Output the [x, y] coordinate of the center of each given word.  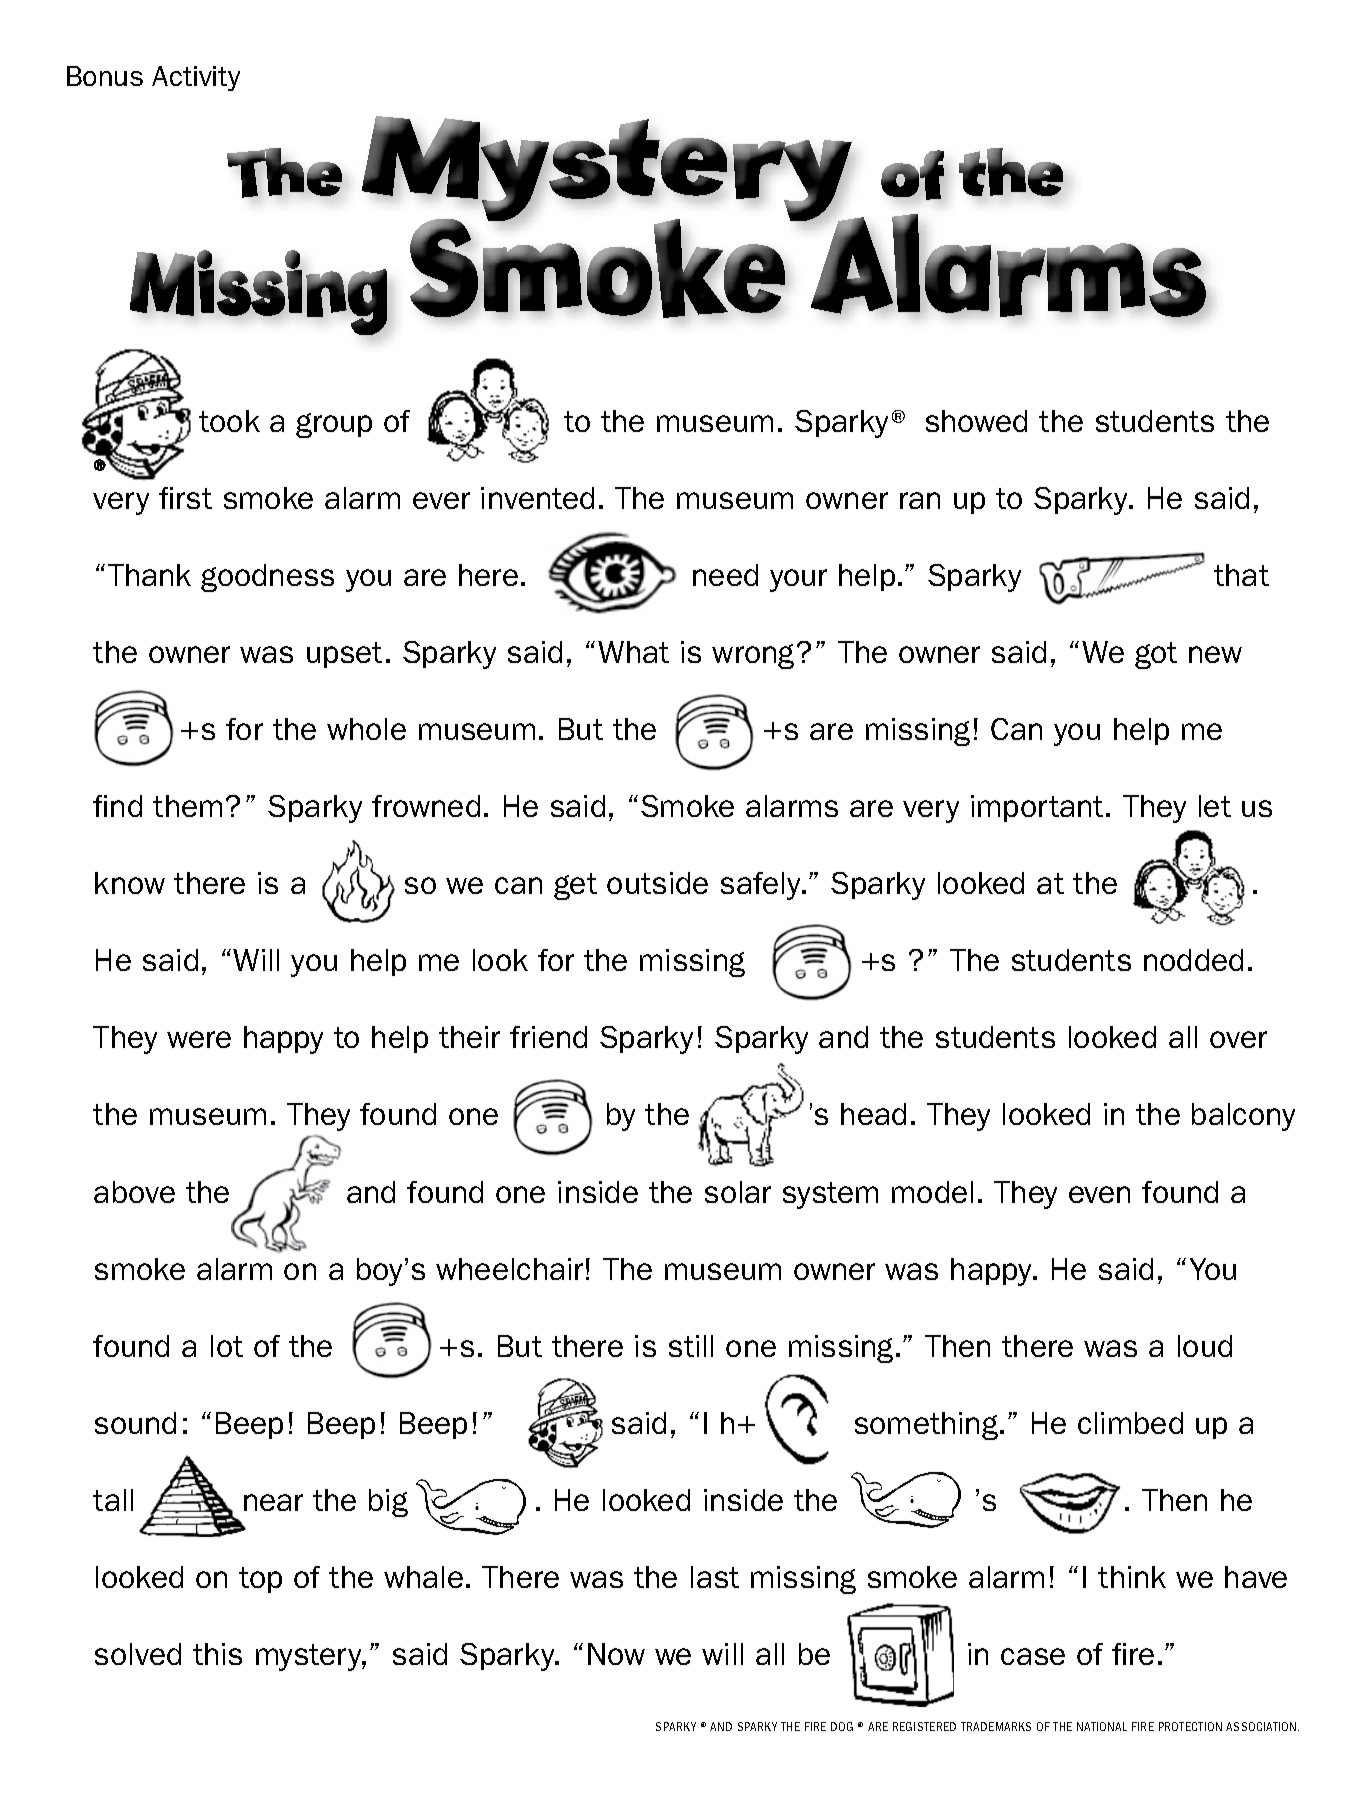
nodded [1193, 960]
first [185, 498]
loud [1205, 1346]
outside [657, 883]
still [691, 1346]
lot [227, 1346]
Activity [196, 78]
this [217, 1654]
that [1241, 575]
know [130, 883]
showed [976, 421]
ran [920, 500]
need [725, 575]
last [715, 1577]
